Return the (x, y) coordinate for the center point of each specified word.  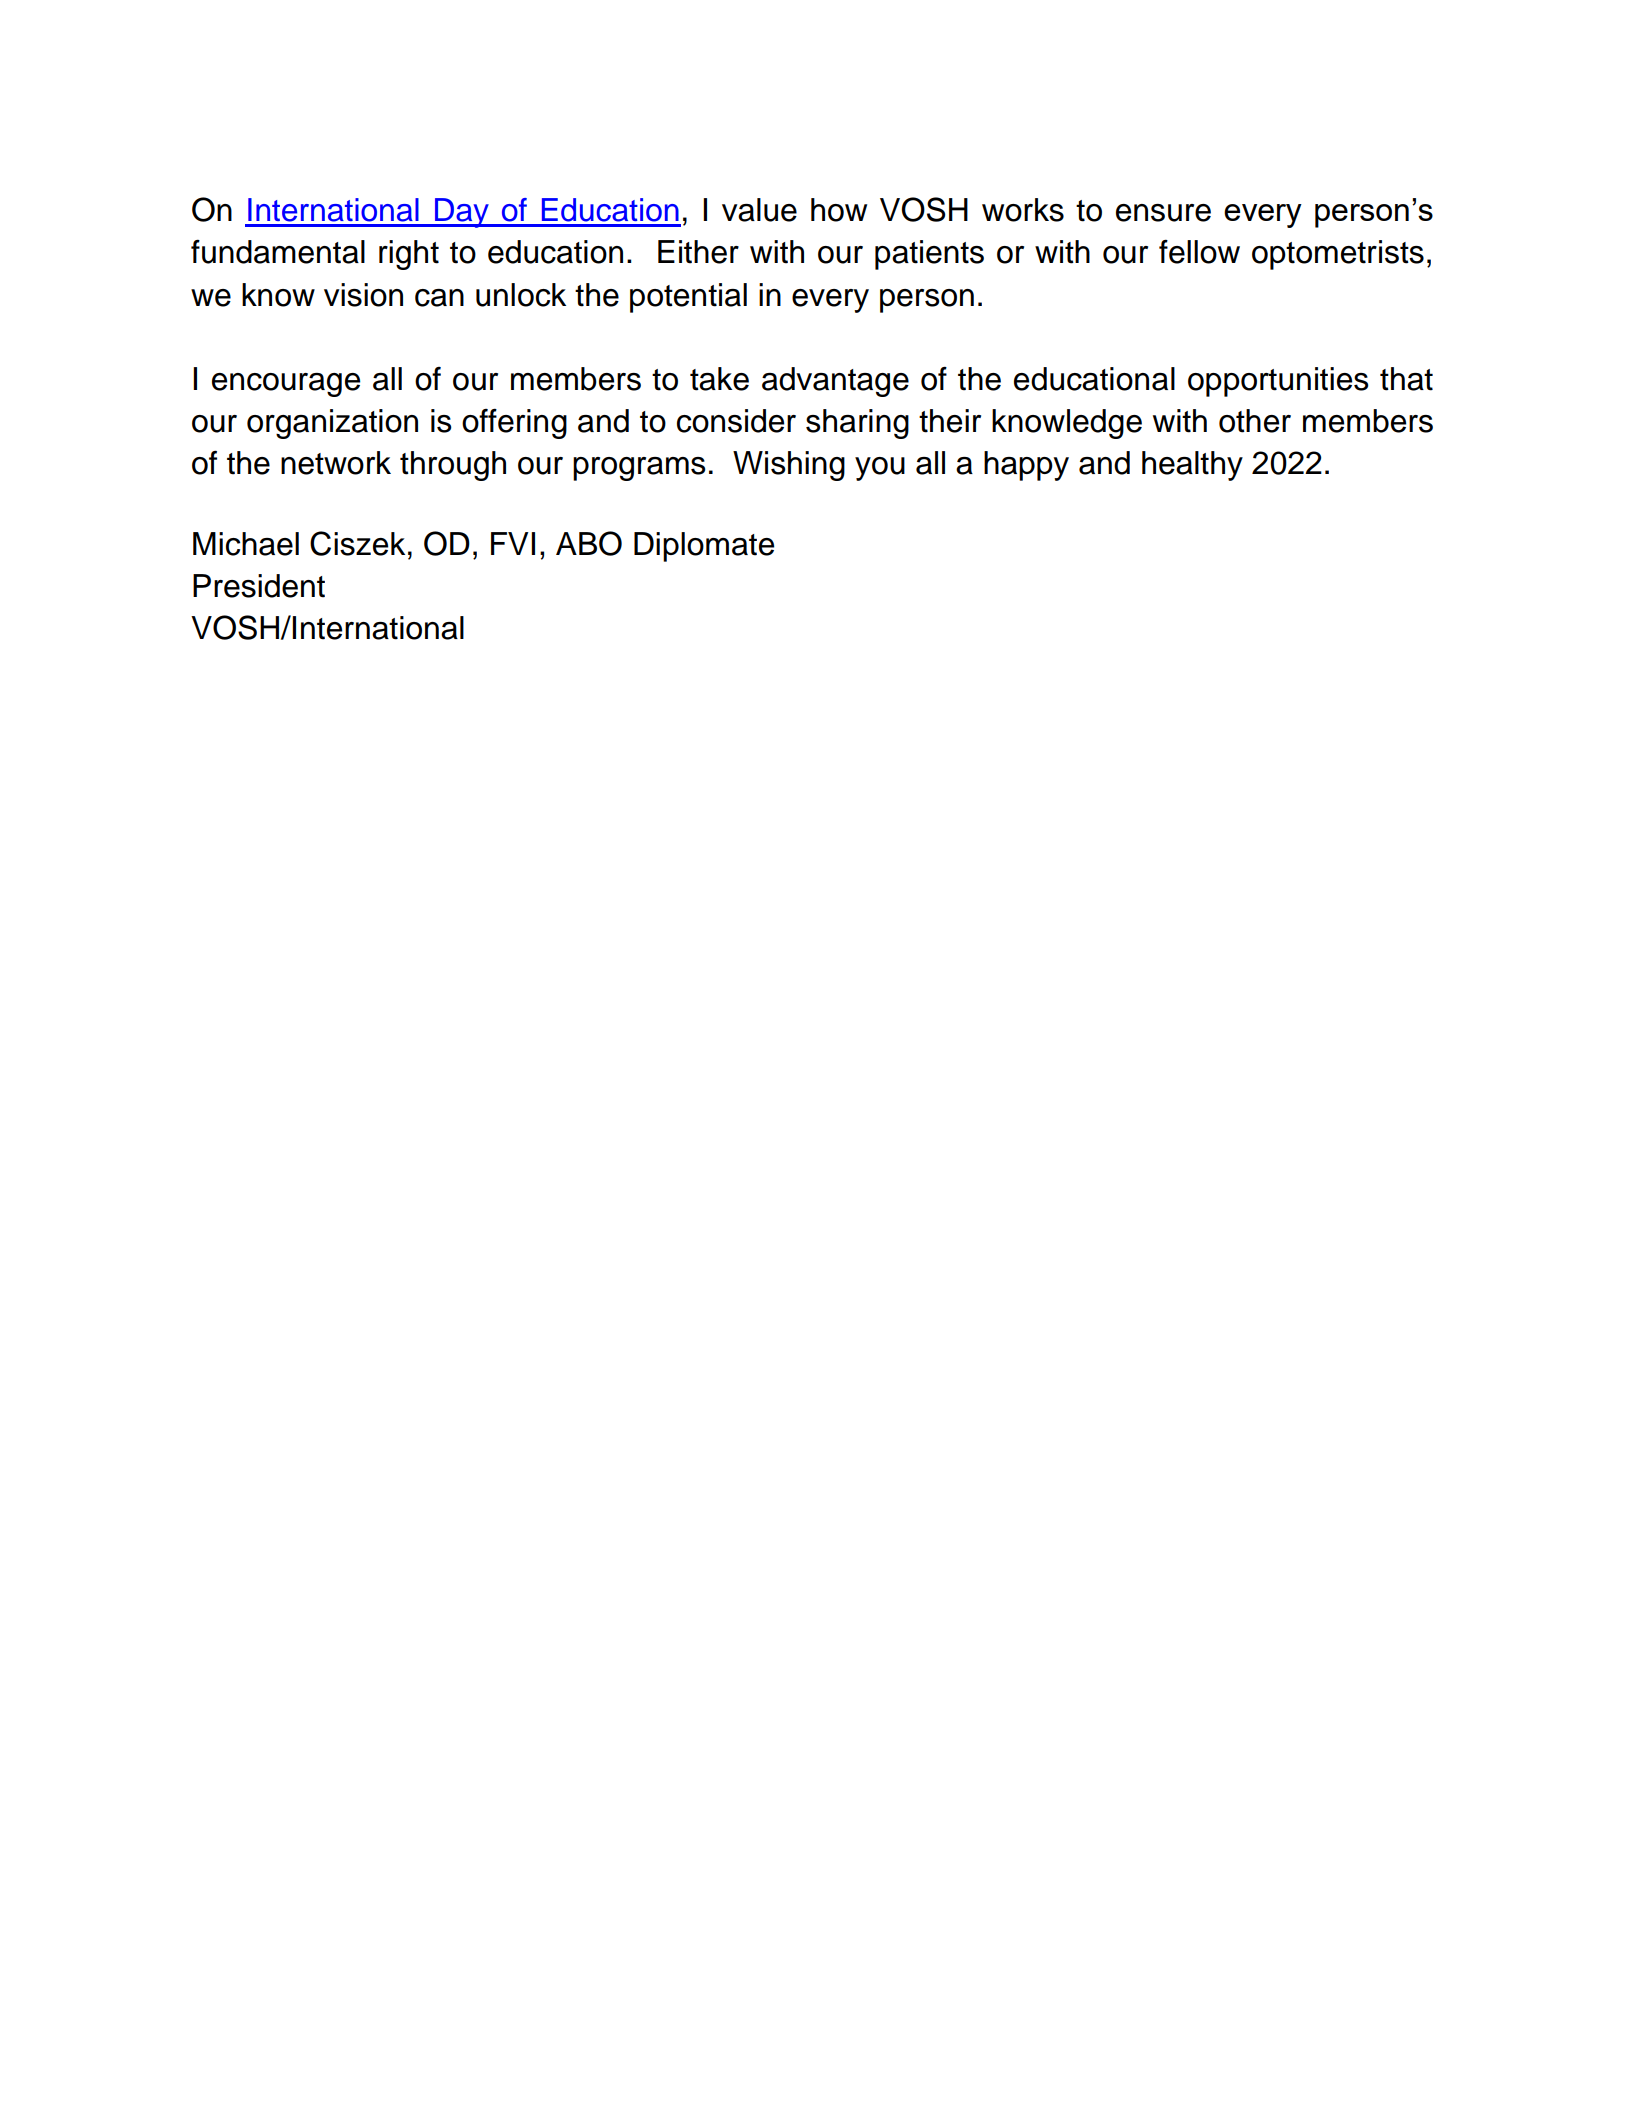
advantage (835, 382)
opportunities (1278, 382)
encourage (286, 385)
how (839, 210)
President (259, 586)
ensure (1163, 213)
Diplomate (704, 547)
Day (462, 213)
